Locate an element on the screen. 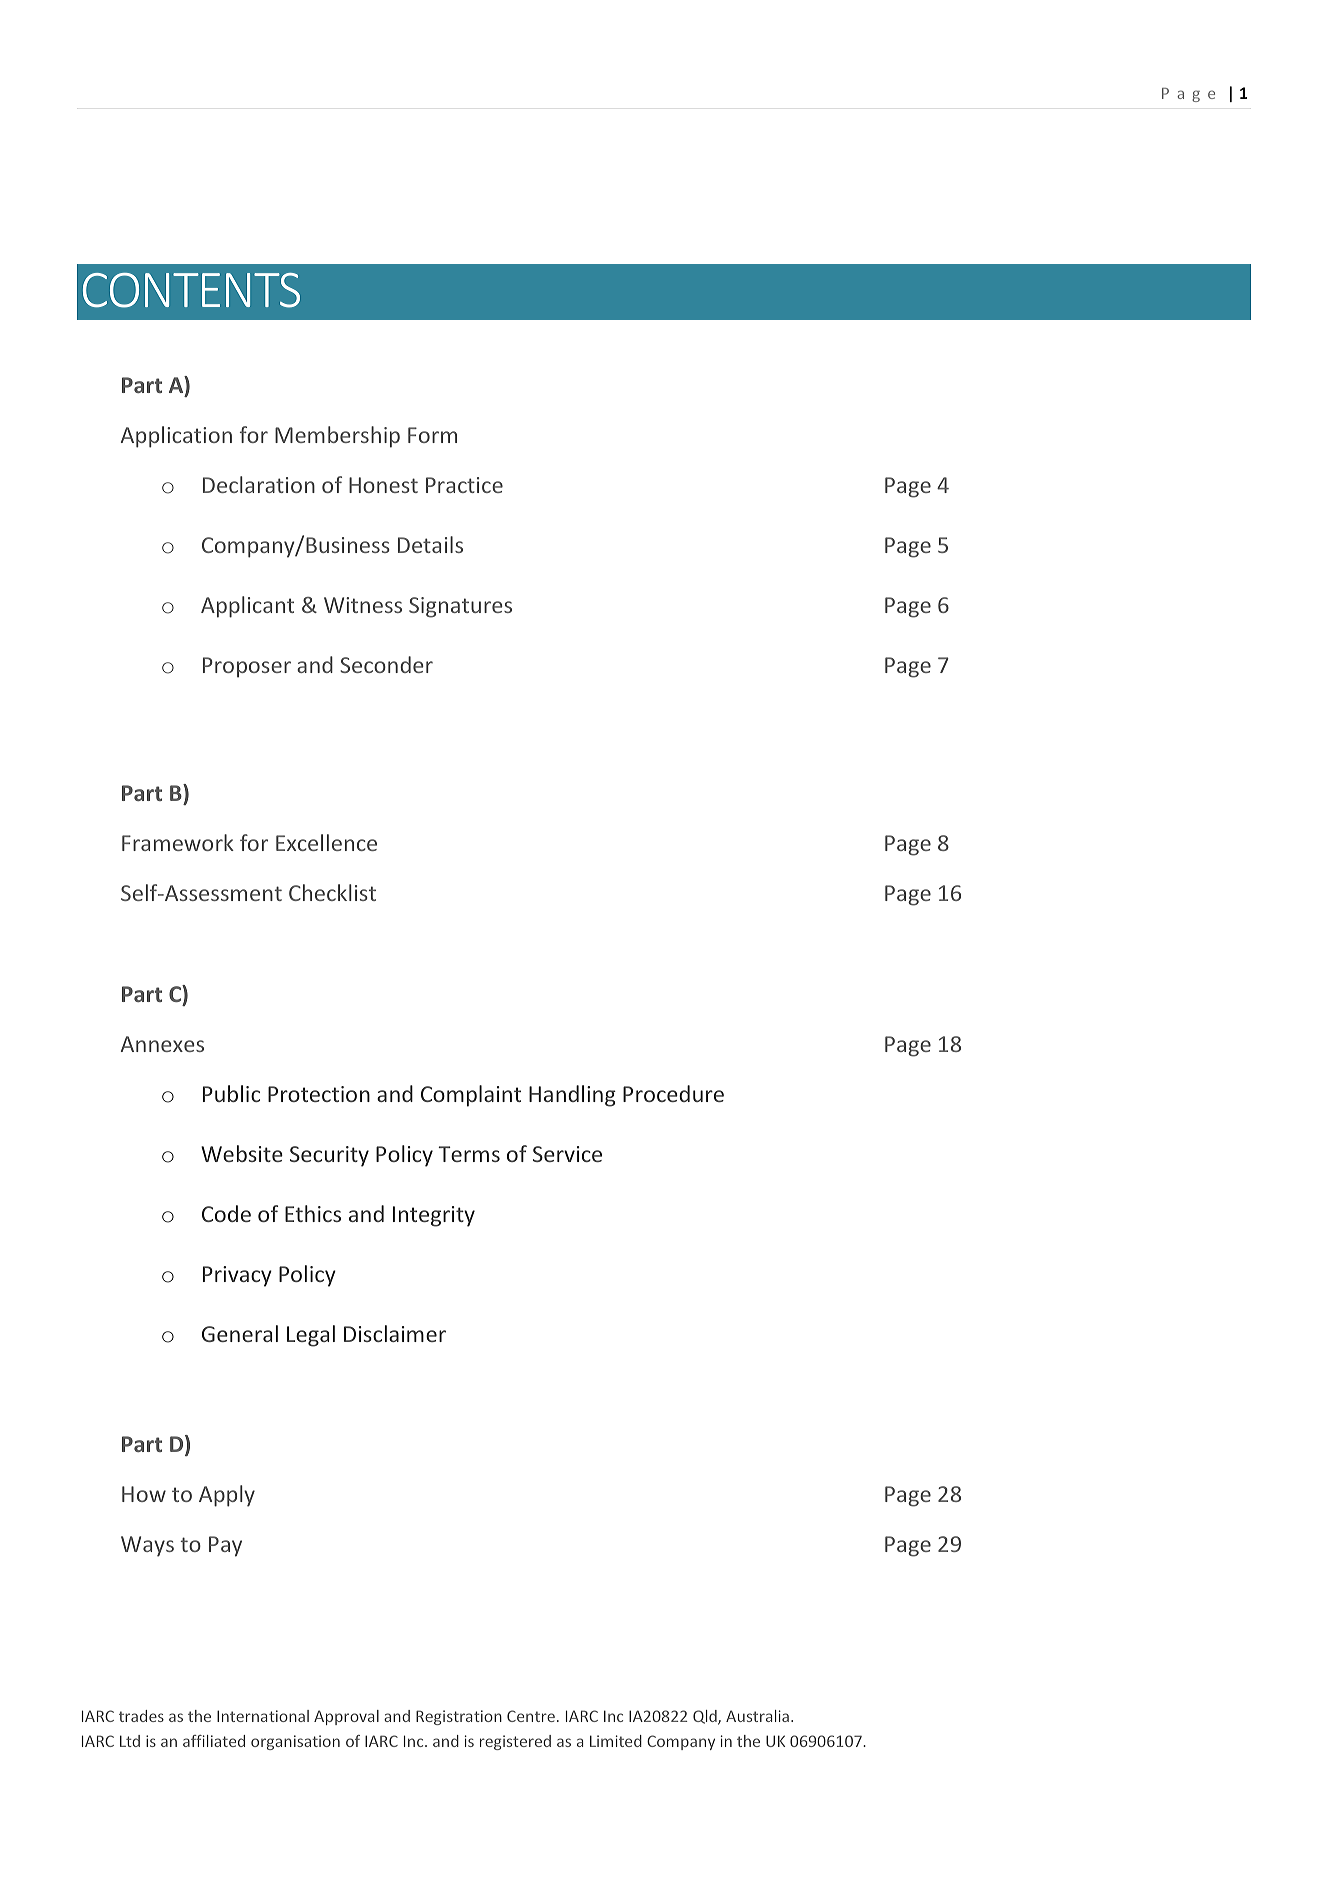 The height and width of the screenshot is (1878, 1328). Annexes is located at coordinates (162, 1044).
